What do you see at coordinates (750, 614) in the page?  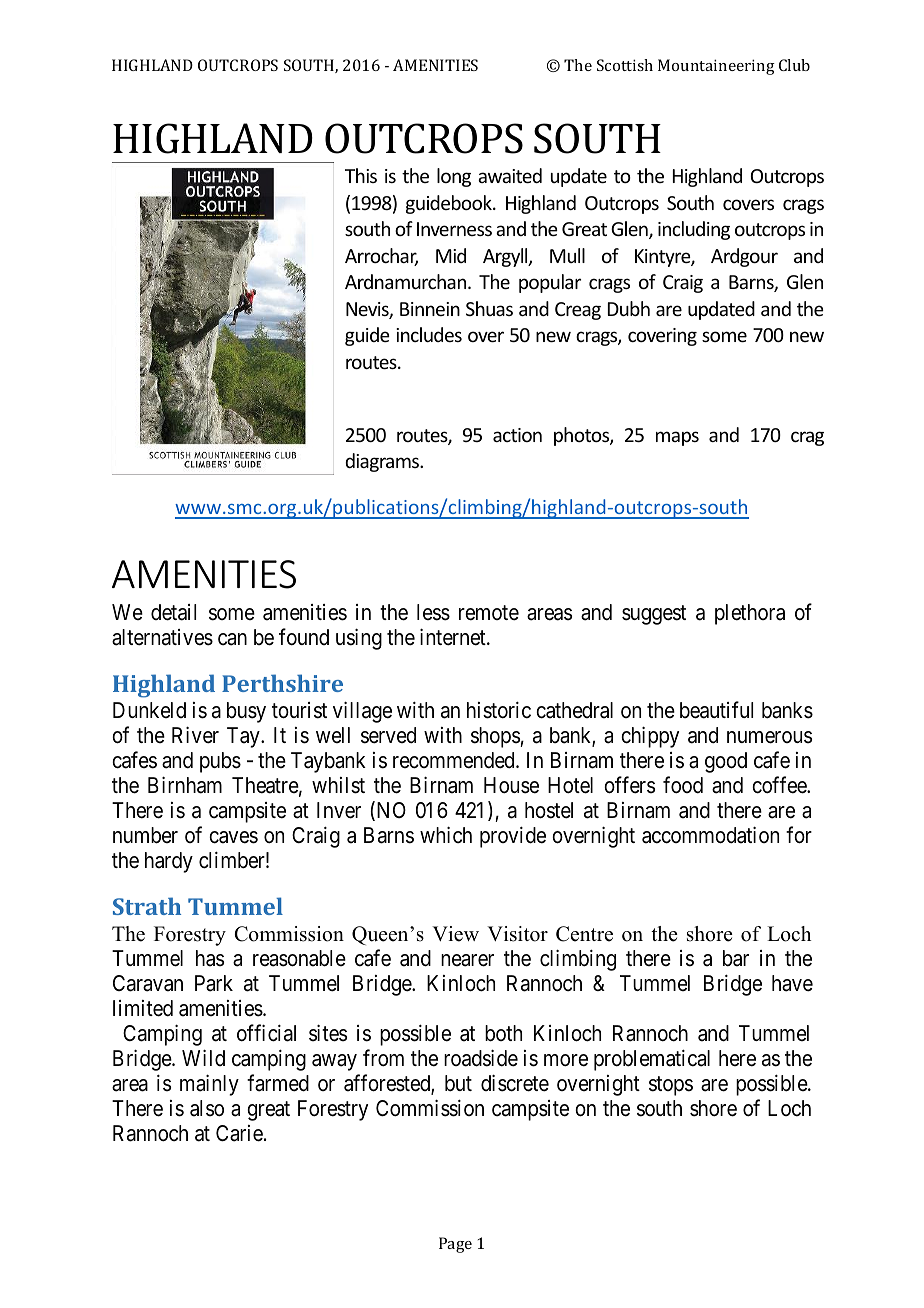 I see `plethora` at bounding box center [750, 614].
